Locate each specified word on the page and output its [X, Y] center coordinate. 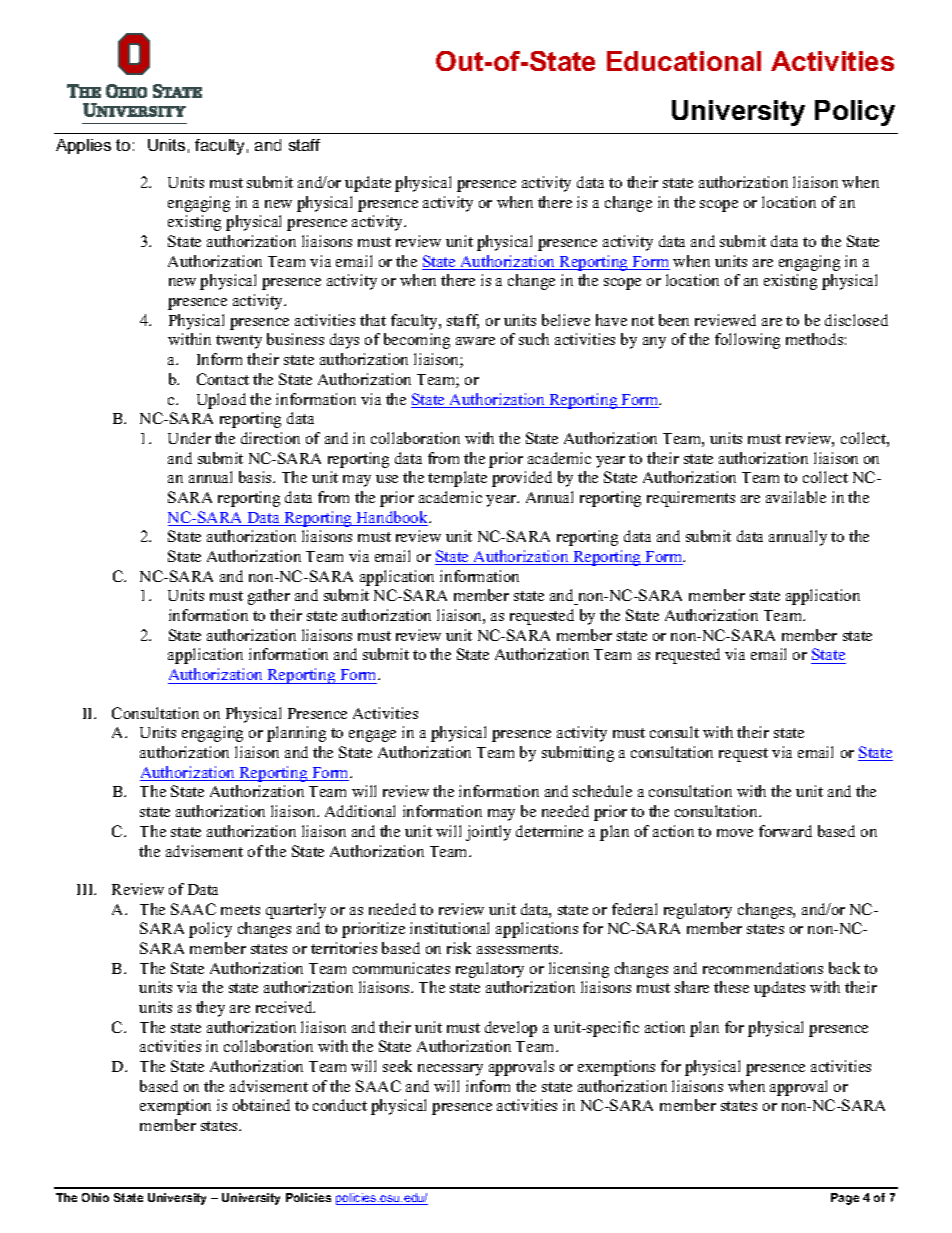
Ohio [95, 1197]
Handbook [392, 518]
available [796, 497]
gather [269, 597]
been [674, 320]
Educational [684, 61]
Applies [83, 146]
